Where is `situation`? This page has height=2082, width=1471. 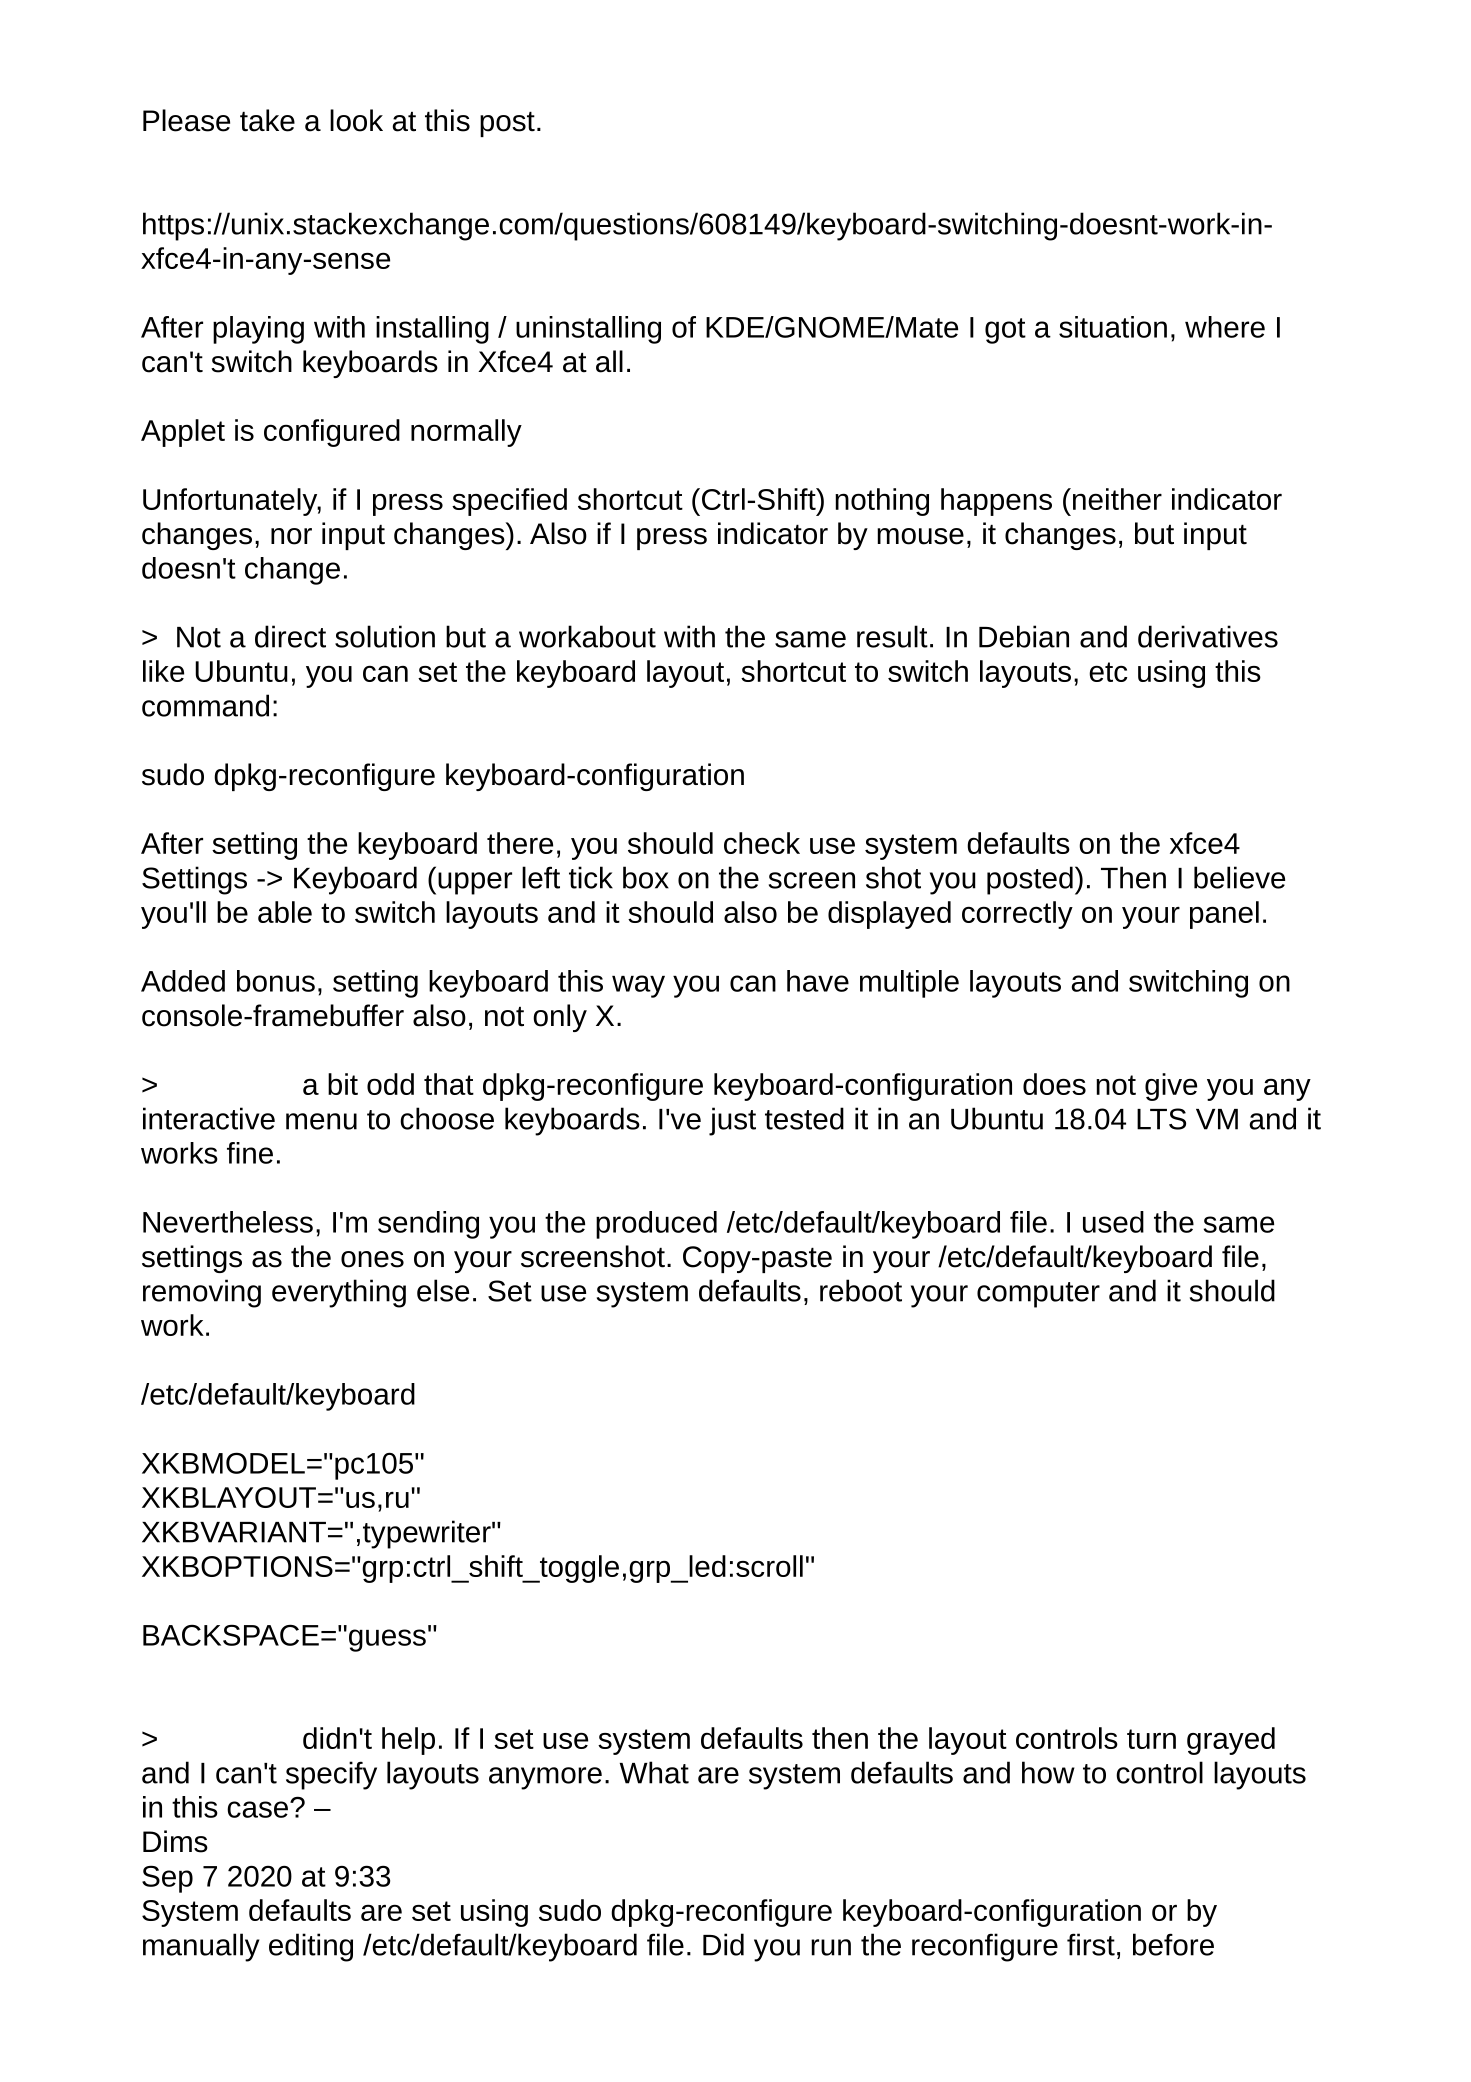 situation is located at coordinates (1113, 327).
